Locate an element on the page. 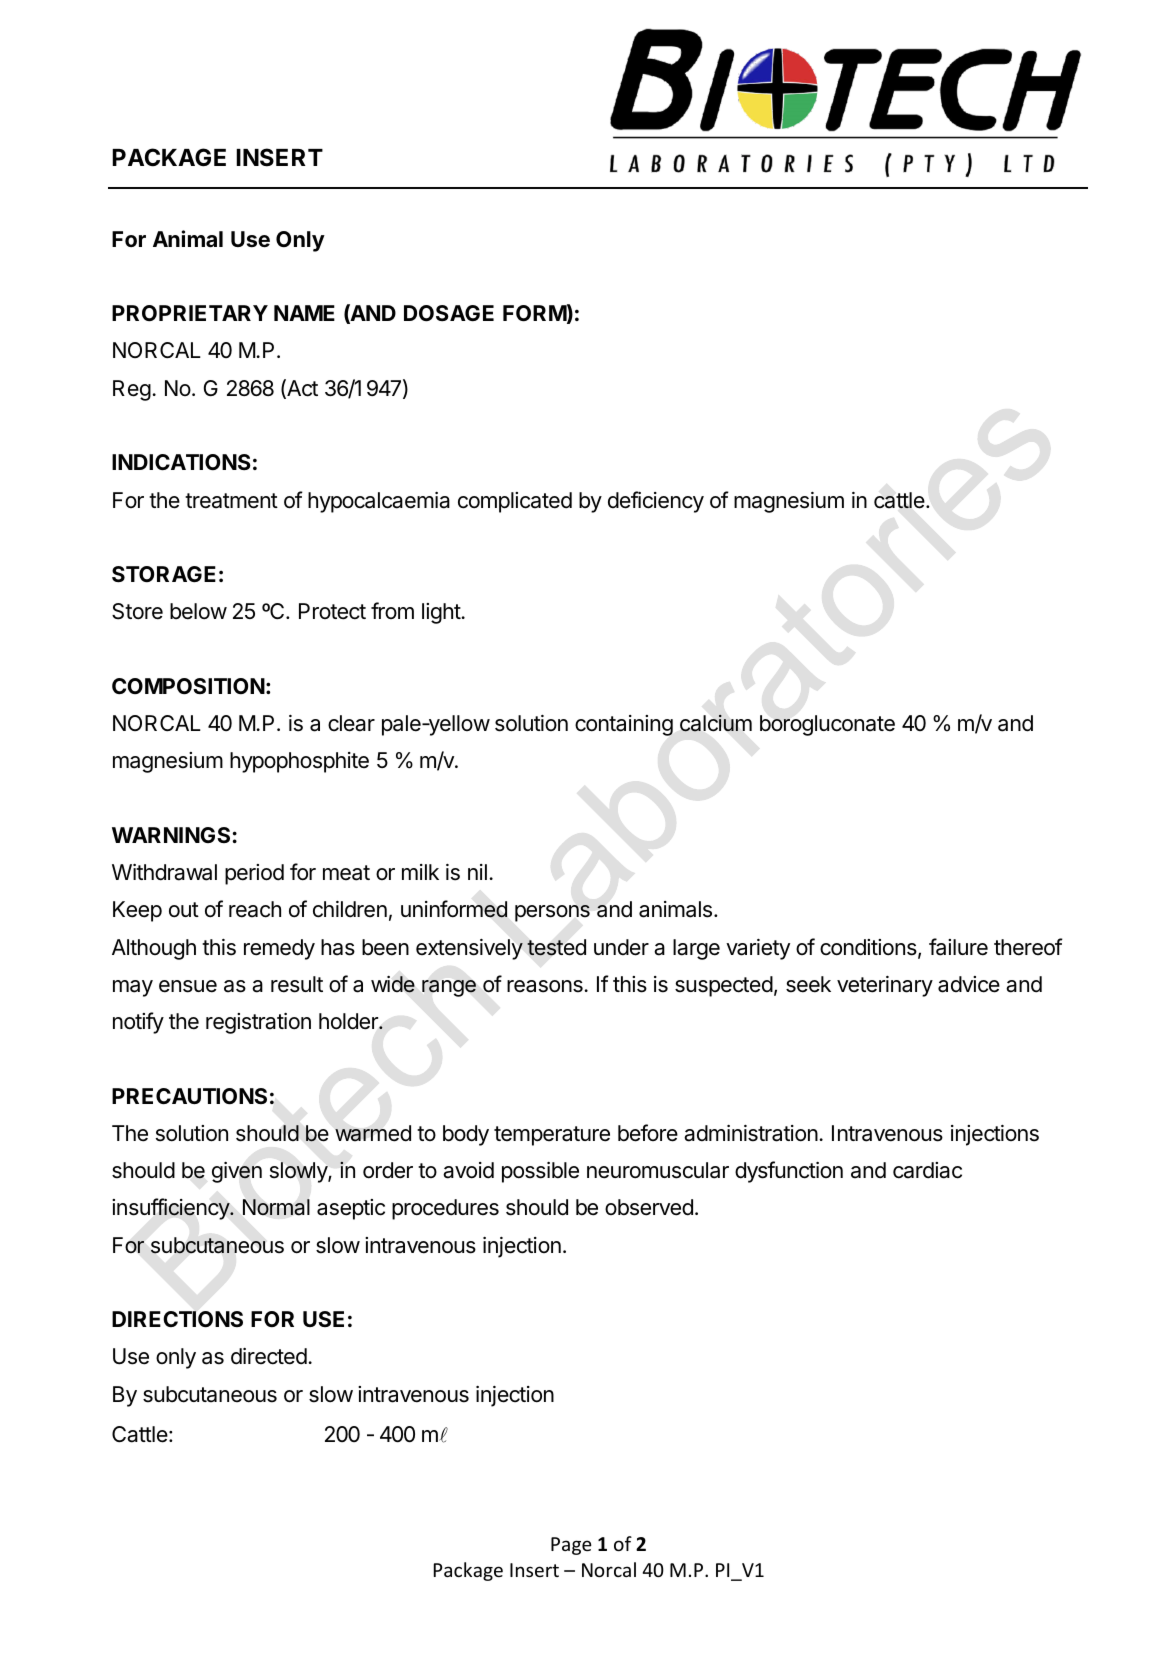 This image has width=1169, height=1653. DOSAGE is located at coordinates (449, 313).
